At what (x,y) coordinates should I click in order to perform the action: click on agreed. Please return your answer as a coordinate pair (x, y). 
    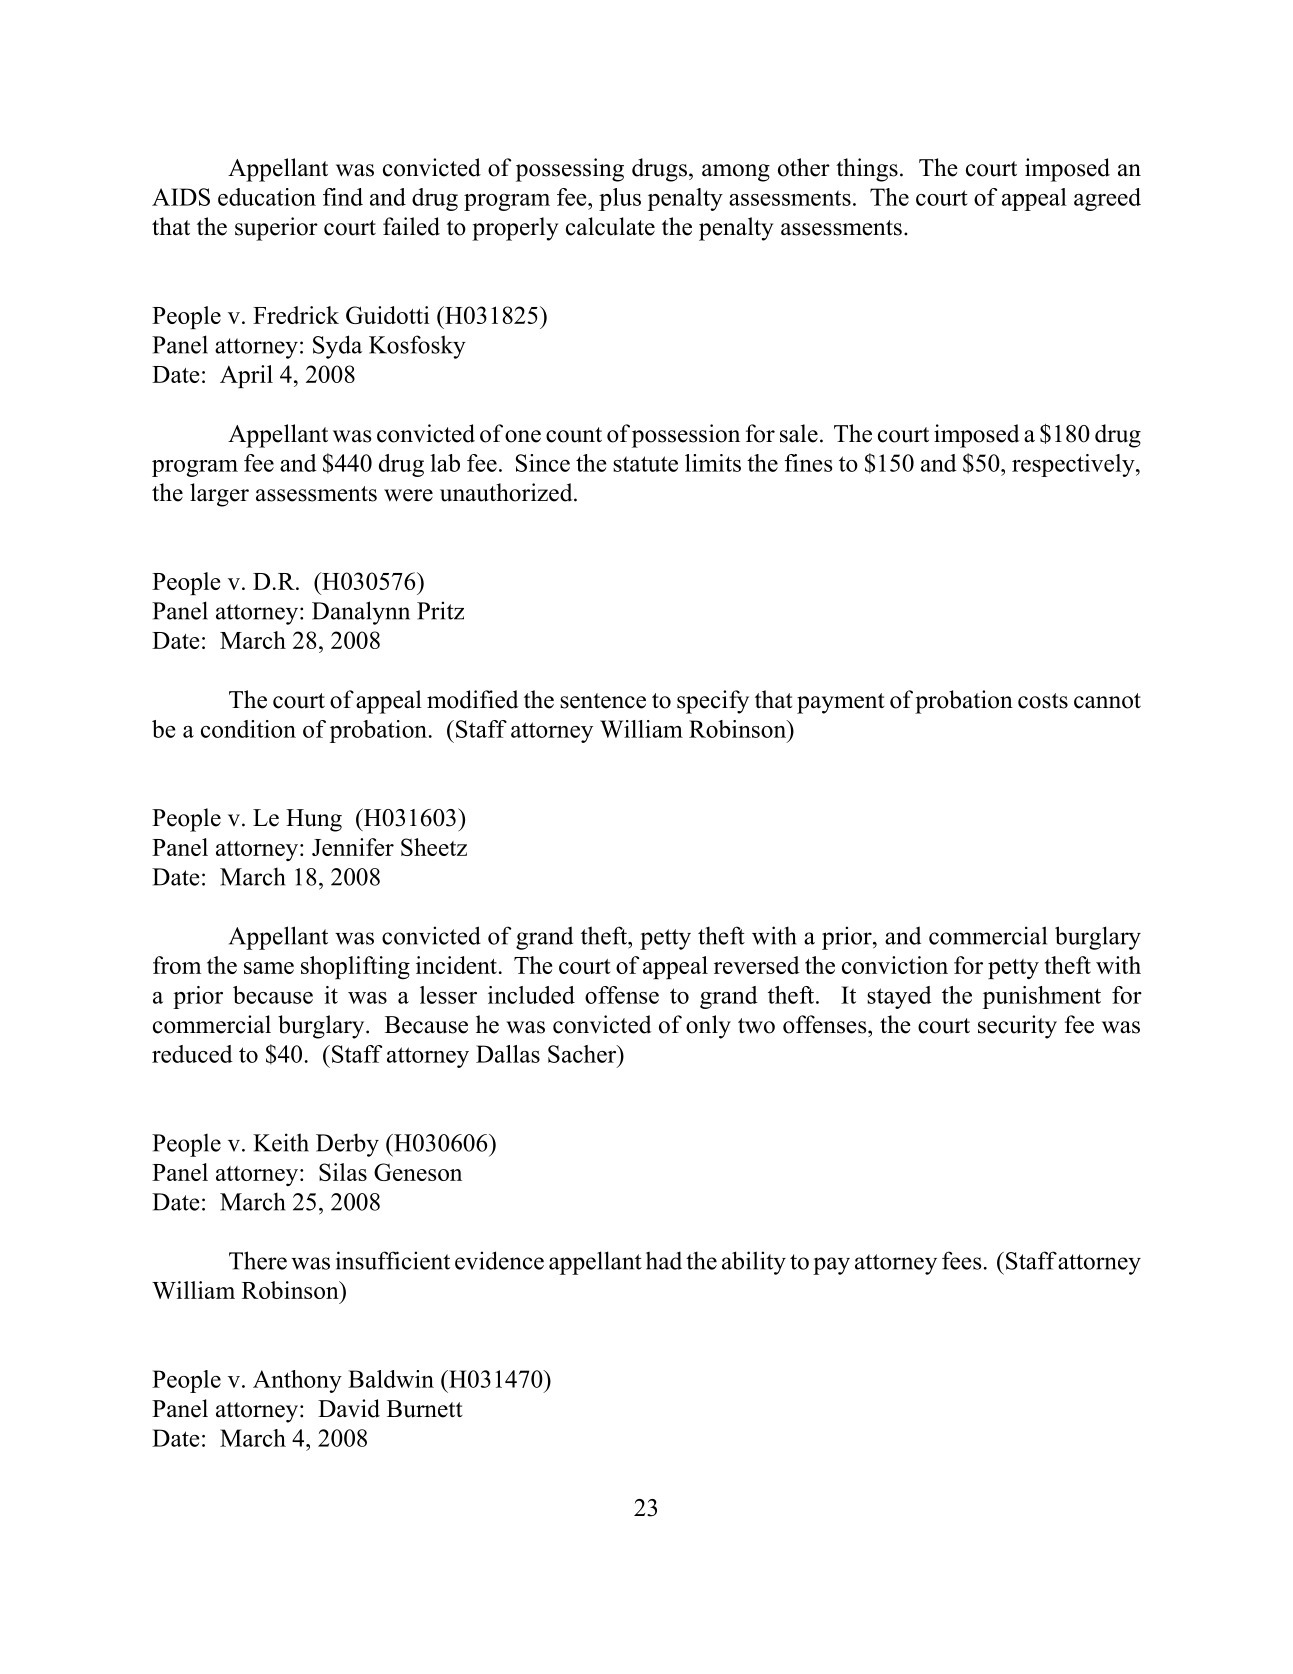
    Looking at the image, I should click on (1107, 199).
